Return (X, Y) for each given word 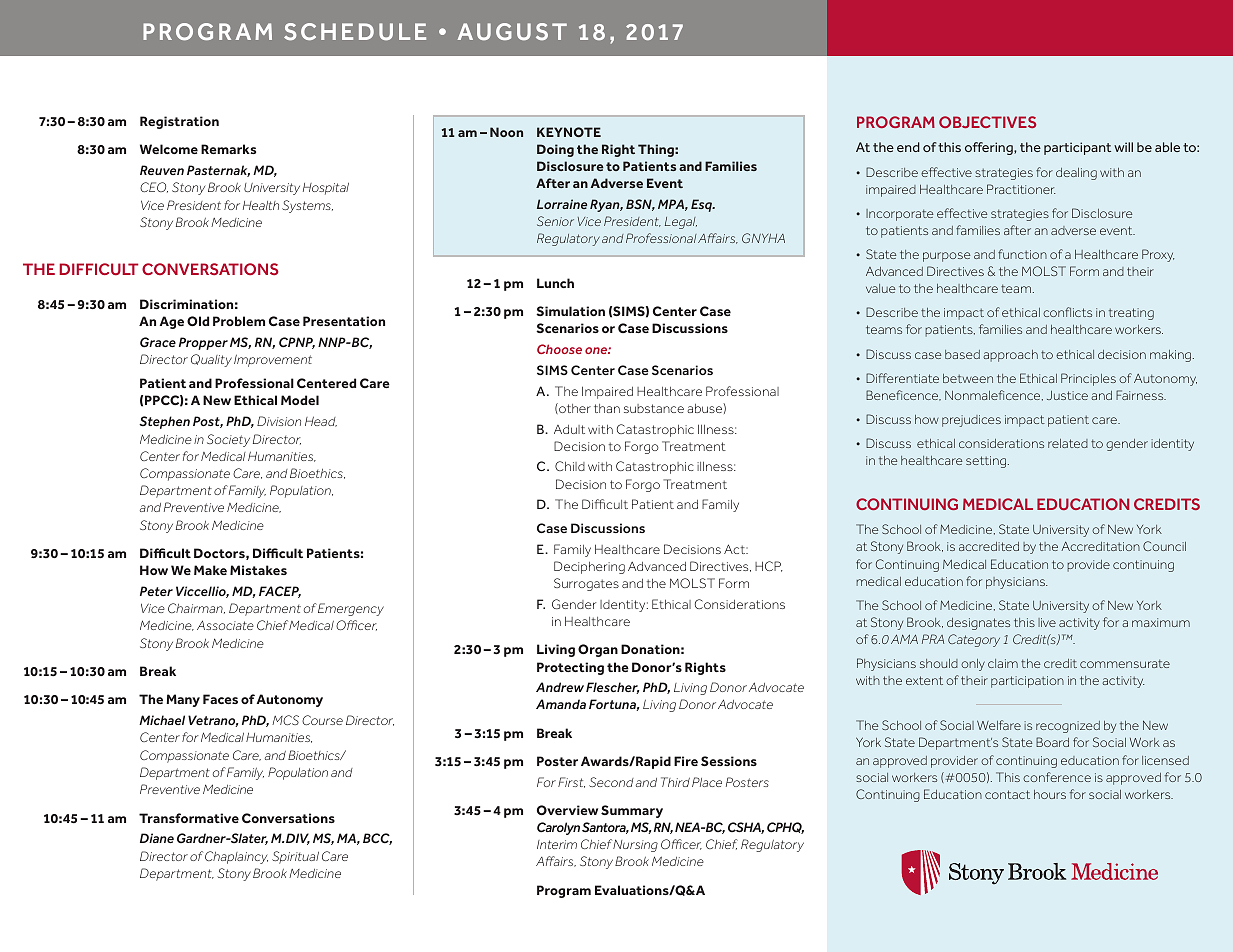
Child (570, 466)
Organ (598, 650)
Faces (220, 699)
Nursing (635, 845)
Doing (555, 150)
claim (1003, 663)
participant (1077, 148)
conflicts (1067, 312)
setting (987, 462)
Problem (239, 321)
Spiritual (295, 857)
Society (228, 440)
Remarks (228, 149)
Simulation (570, 311)
